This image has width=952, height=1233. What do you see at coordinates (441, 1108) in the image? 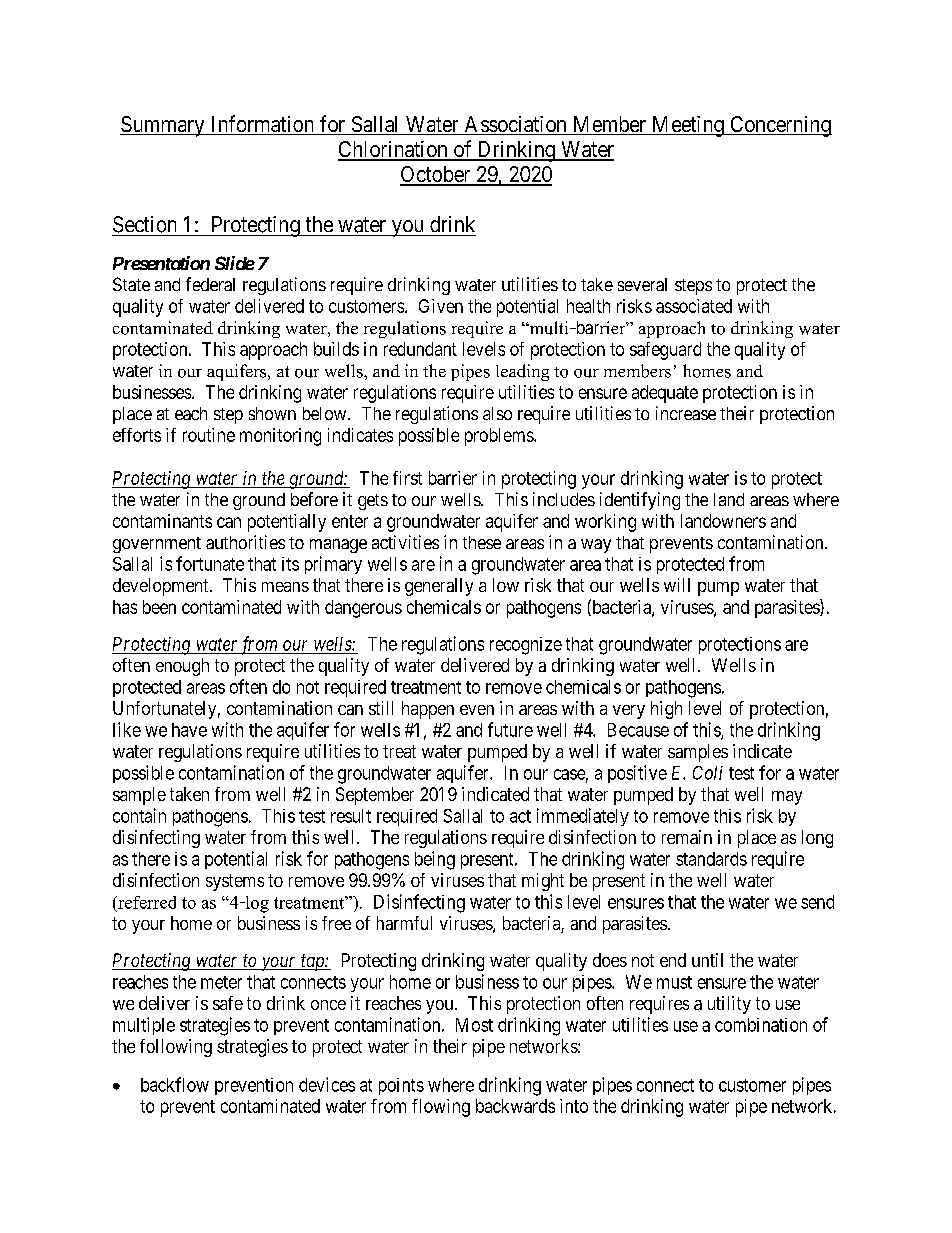
I see `flowing` at bounding box center [441, 1108].
